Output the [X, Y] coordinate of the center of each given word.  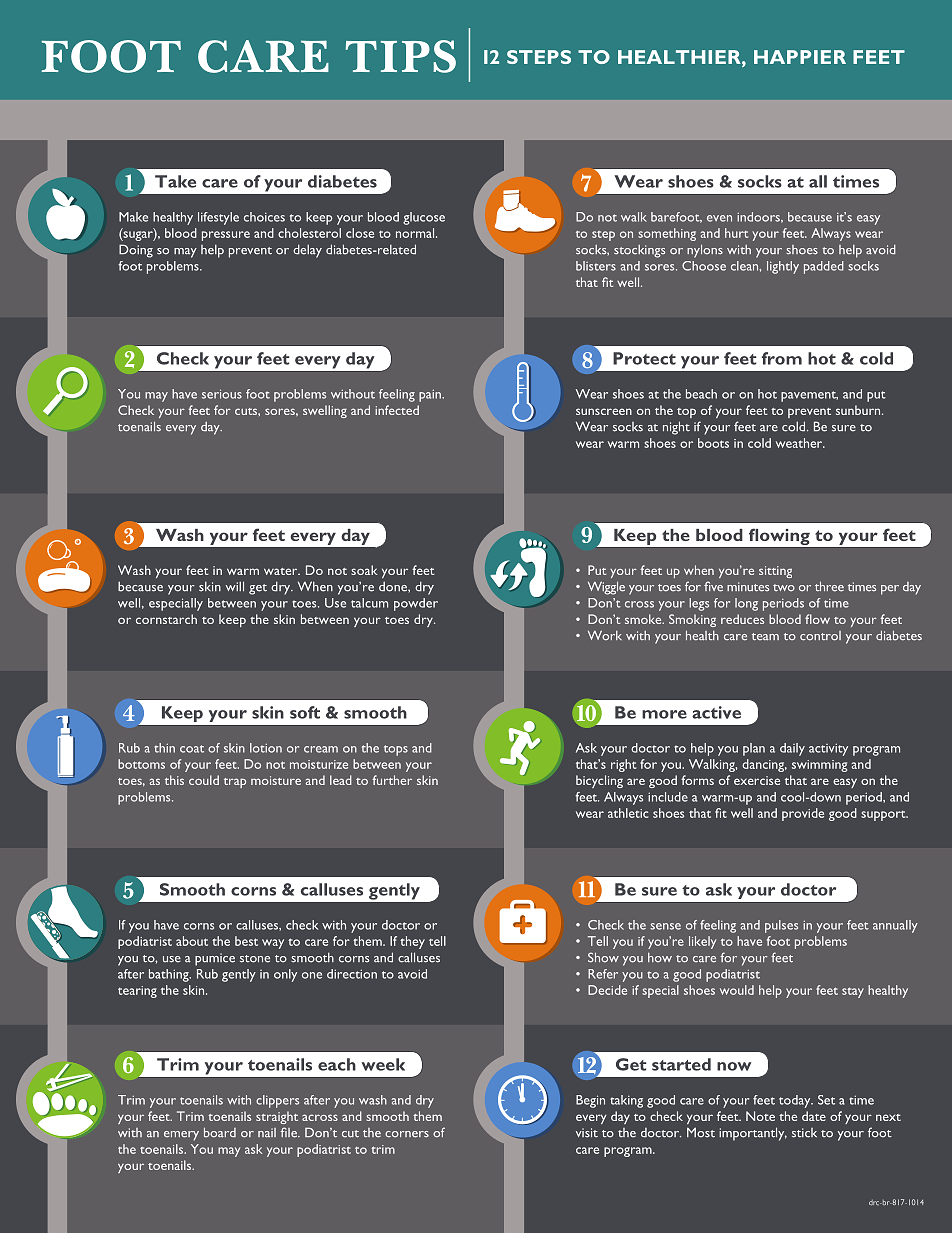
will [234, 586]
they [412, 942]
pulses [781, 926]
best [246, 941]
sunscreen [604, 411]
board [220, 1132]
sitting [775, 572]
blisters [596, 266]
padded [824, 267]
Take [175, 181]
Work [605, 635]
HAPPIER [800, 57]
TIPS [401, 56]
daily [792, 749]
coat [192, 749]
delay [307, 251]
